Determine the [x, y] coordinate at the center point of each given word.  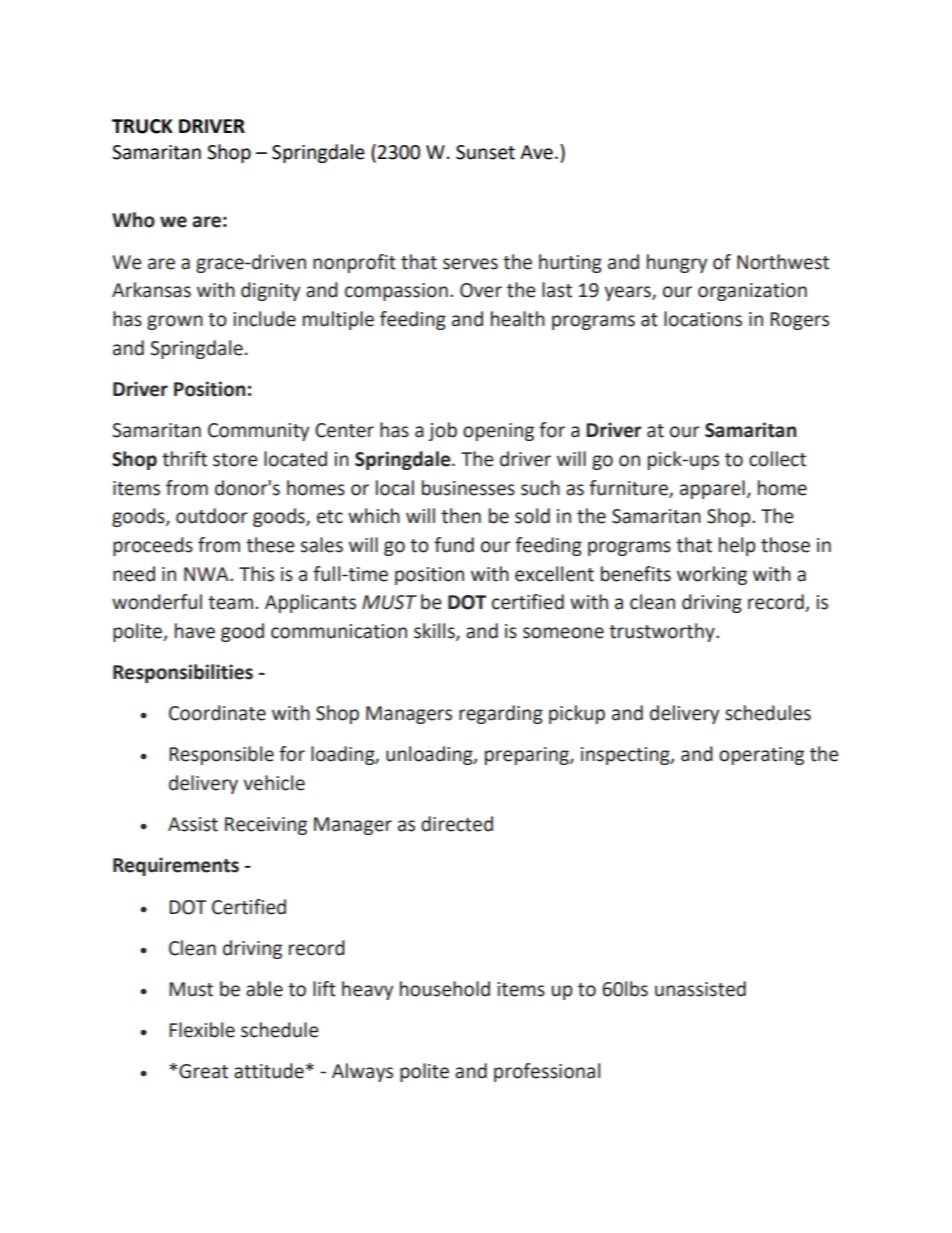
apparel [712, 489]
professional [547, 1072]
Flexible [202, 1030]
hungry [677, 263]
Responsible [221, 755]
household [445, 989]
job [443, 431]
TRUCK [142, 126]
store [235, 460]
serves [470, 264]
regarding [501, 714]
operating [761, 756]
